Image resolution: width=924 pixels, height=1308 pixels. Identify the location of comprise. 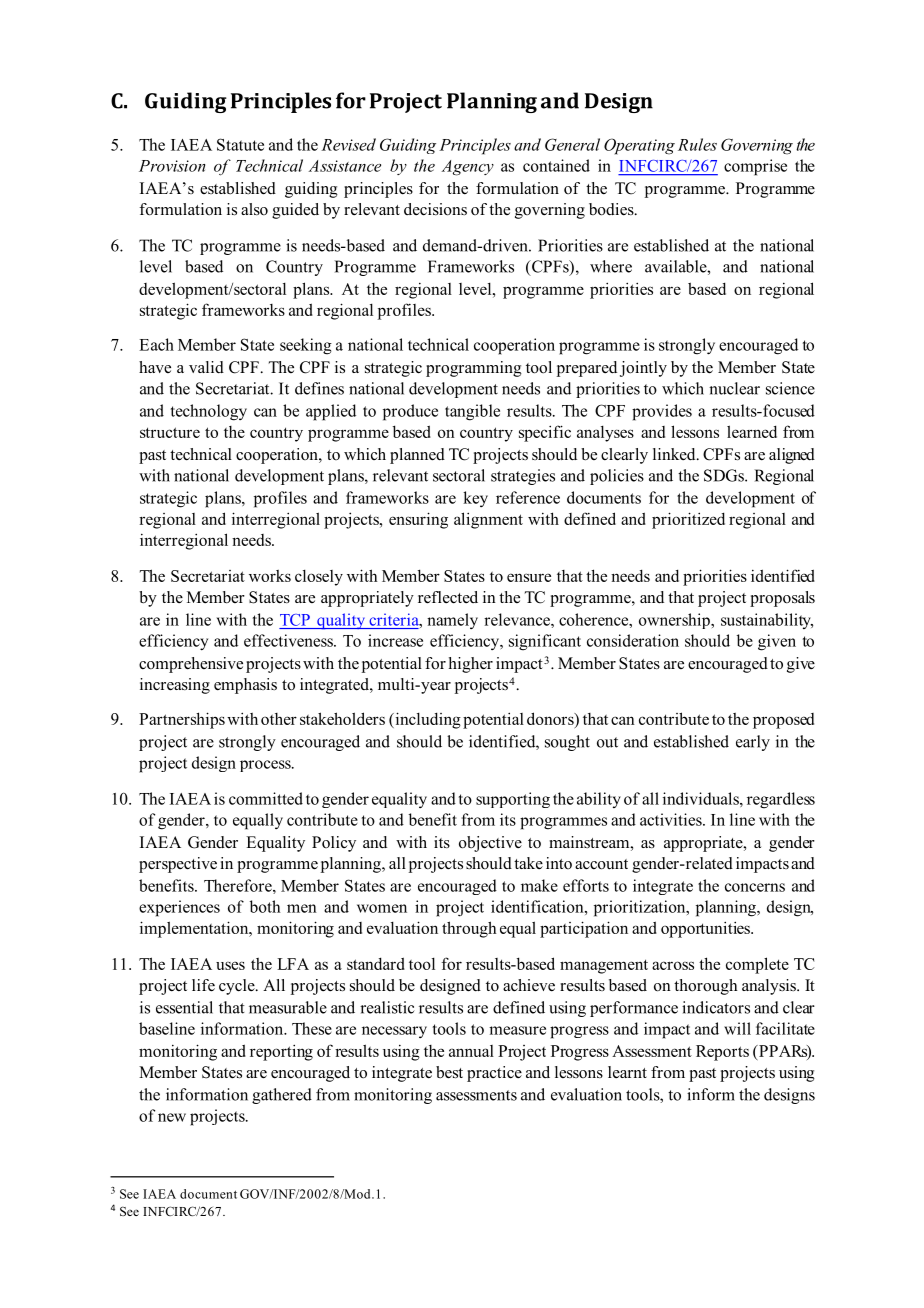
(755, 167).
